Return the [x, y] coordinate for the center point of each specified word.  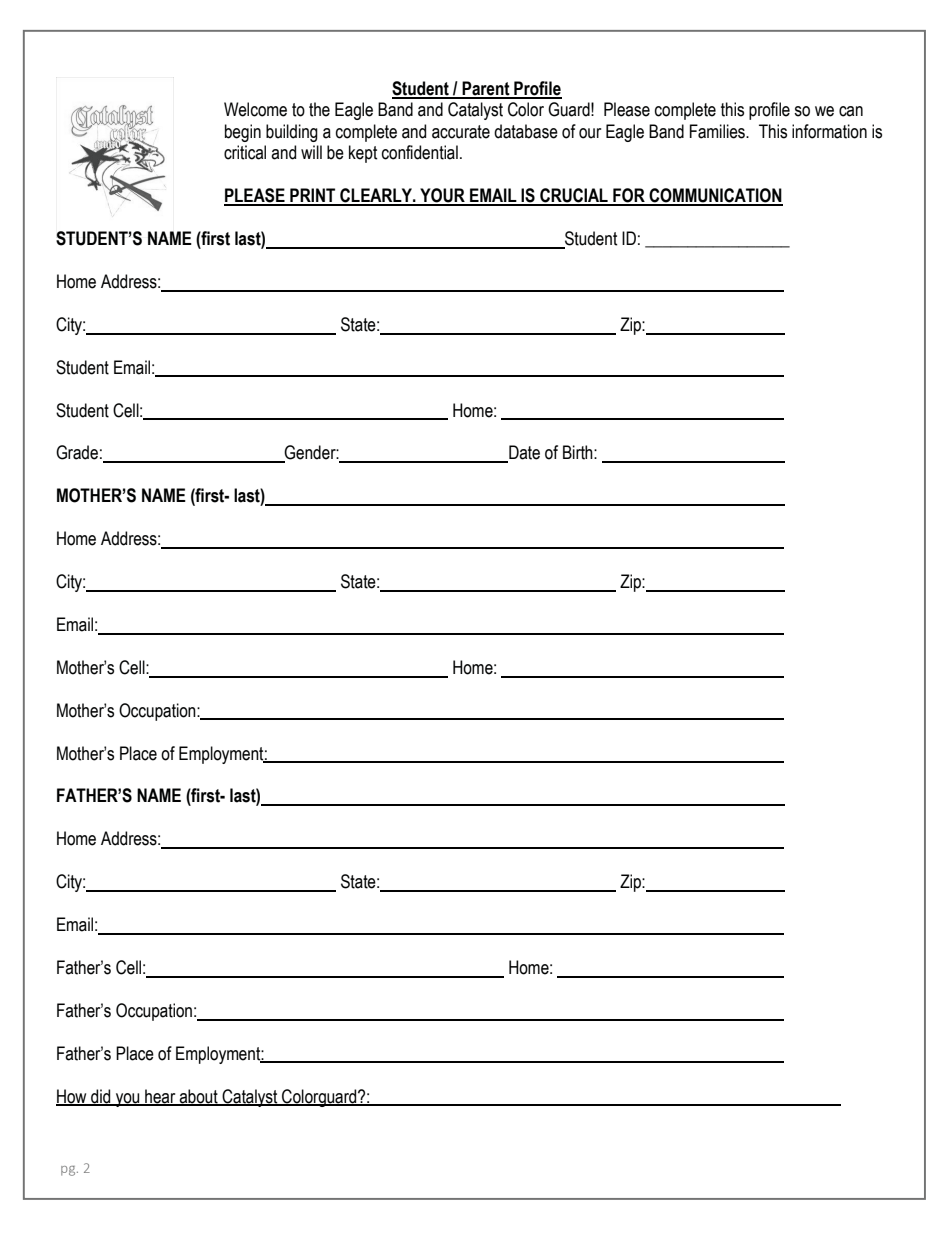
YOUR [442, 196]
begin [243, 133]
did [101, 1097]
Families [718, 131]
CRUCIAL [574, 196]
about [199, 1097]
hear [160, 1097]
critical [245, 152]
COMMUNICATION [715, 196]
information [829, 131]
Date [523, 453]
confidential [420, 152]
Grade [77, 452]
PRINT [313, 196]
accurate [461, 132]
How [72, 1097]
